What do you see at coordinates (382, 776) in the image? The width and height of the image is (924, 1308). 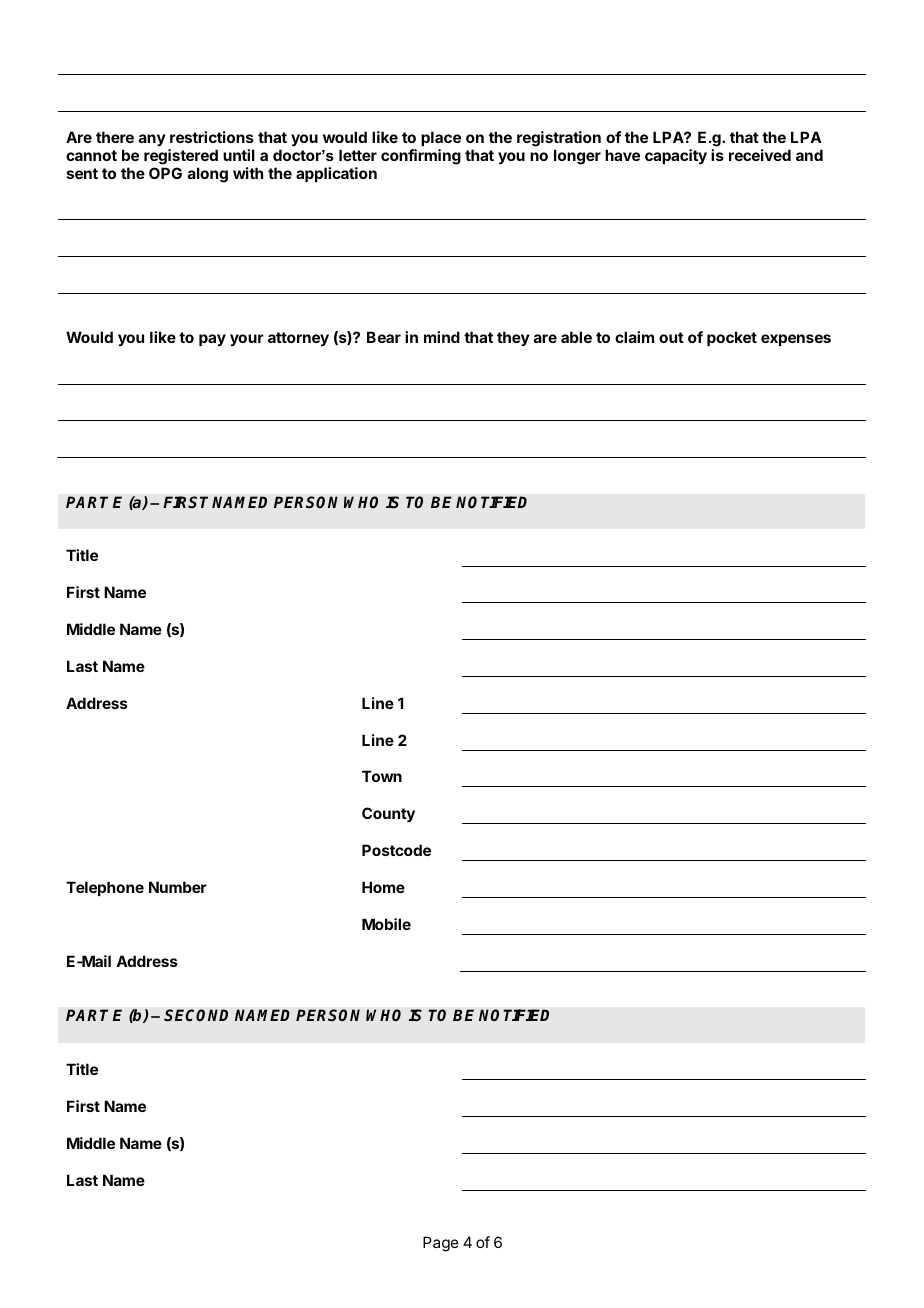 I see `Town` at bounding box center [382, 776].
